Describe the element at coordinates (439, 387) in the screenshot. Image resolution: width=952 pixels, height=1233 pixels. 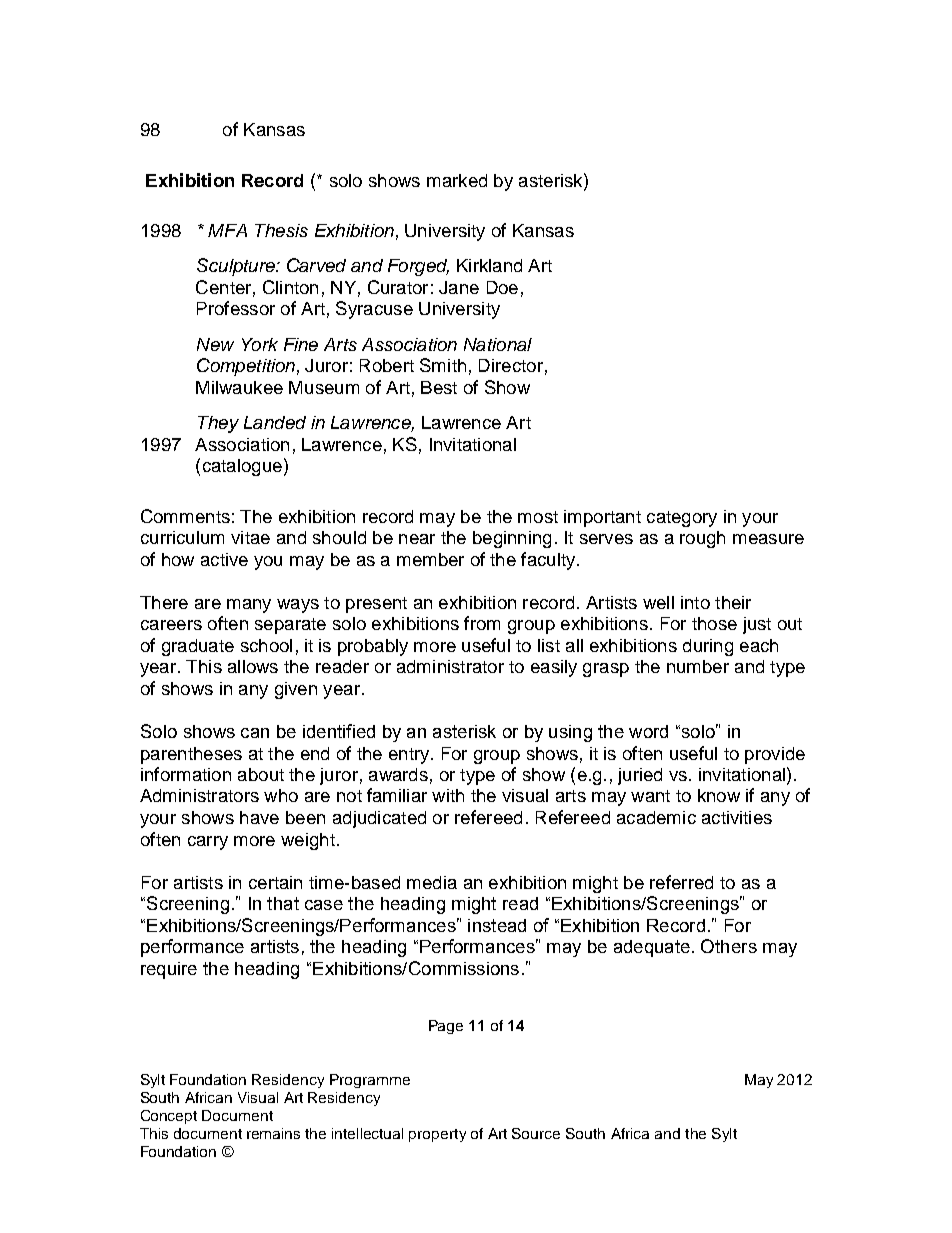
I see `Best` at that location.
